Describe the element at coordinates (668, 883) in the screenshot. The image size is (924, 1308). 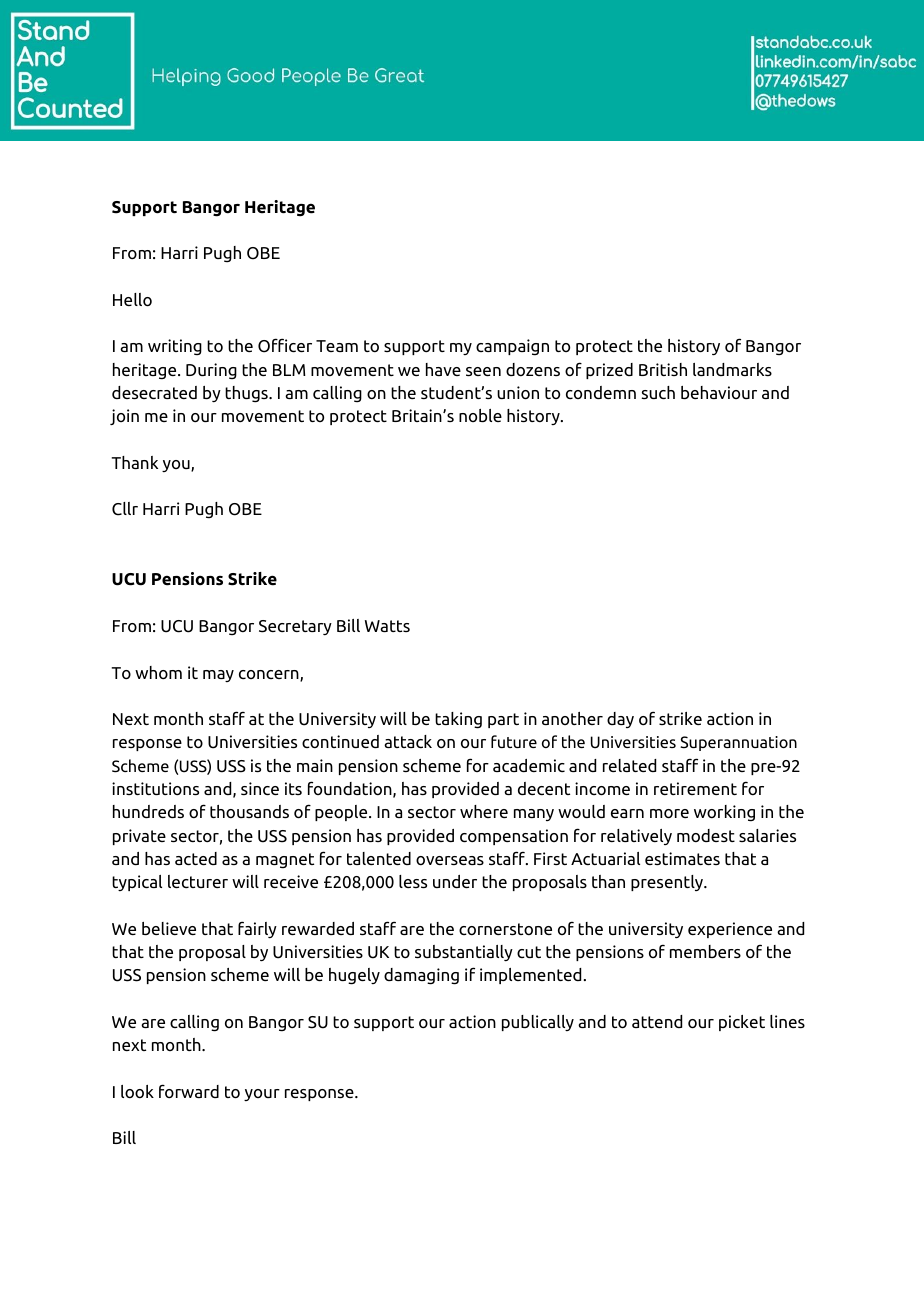
I see `presently` at that location.
